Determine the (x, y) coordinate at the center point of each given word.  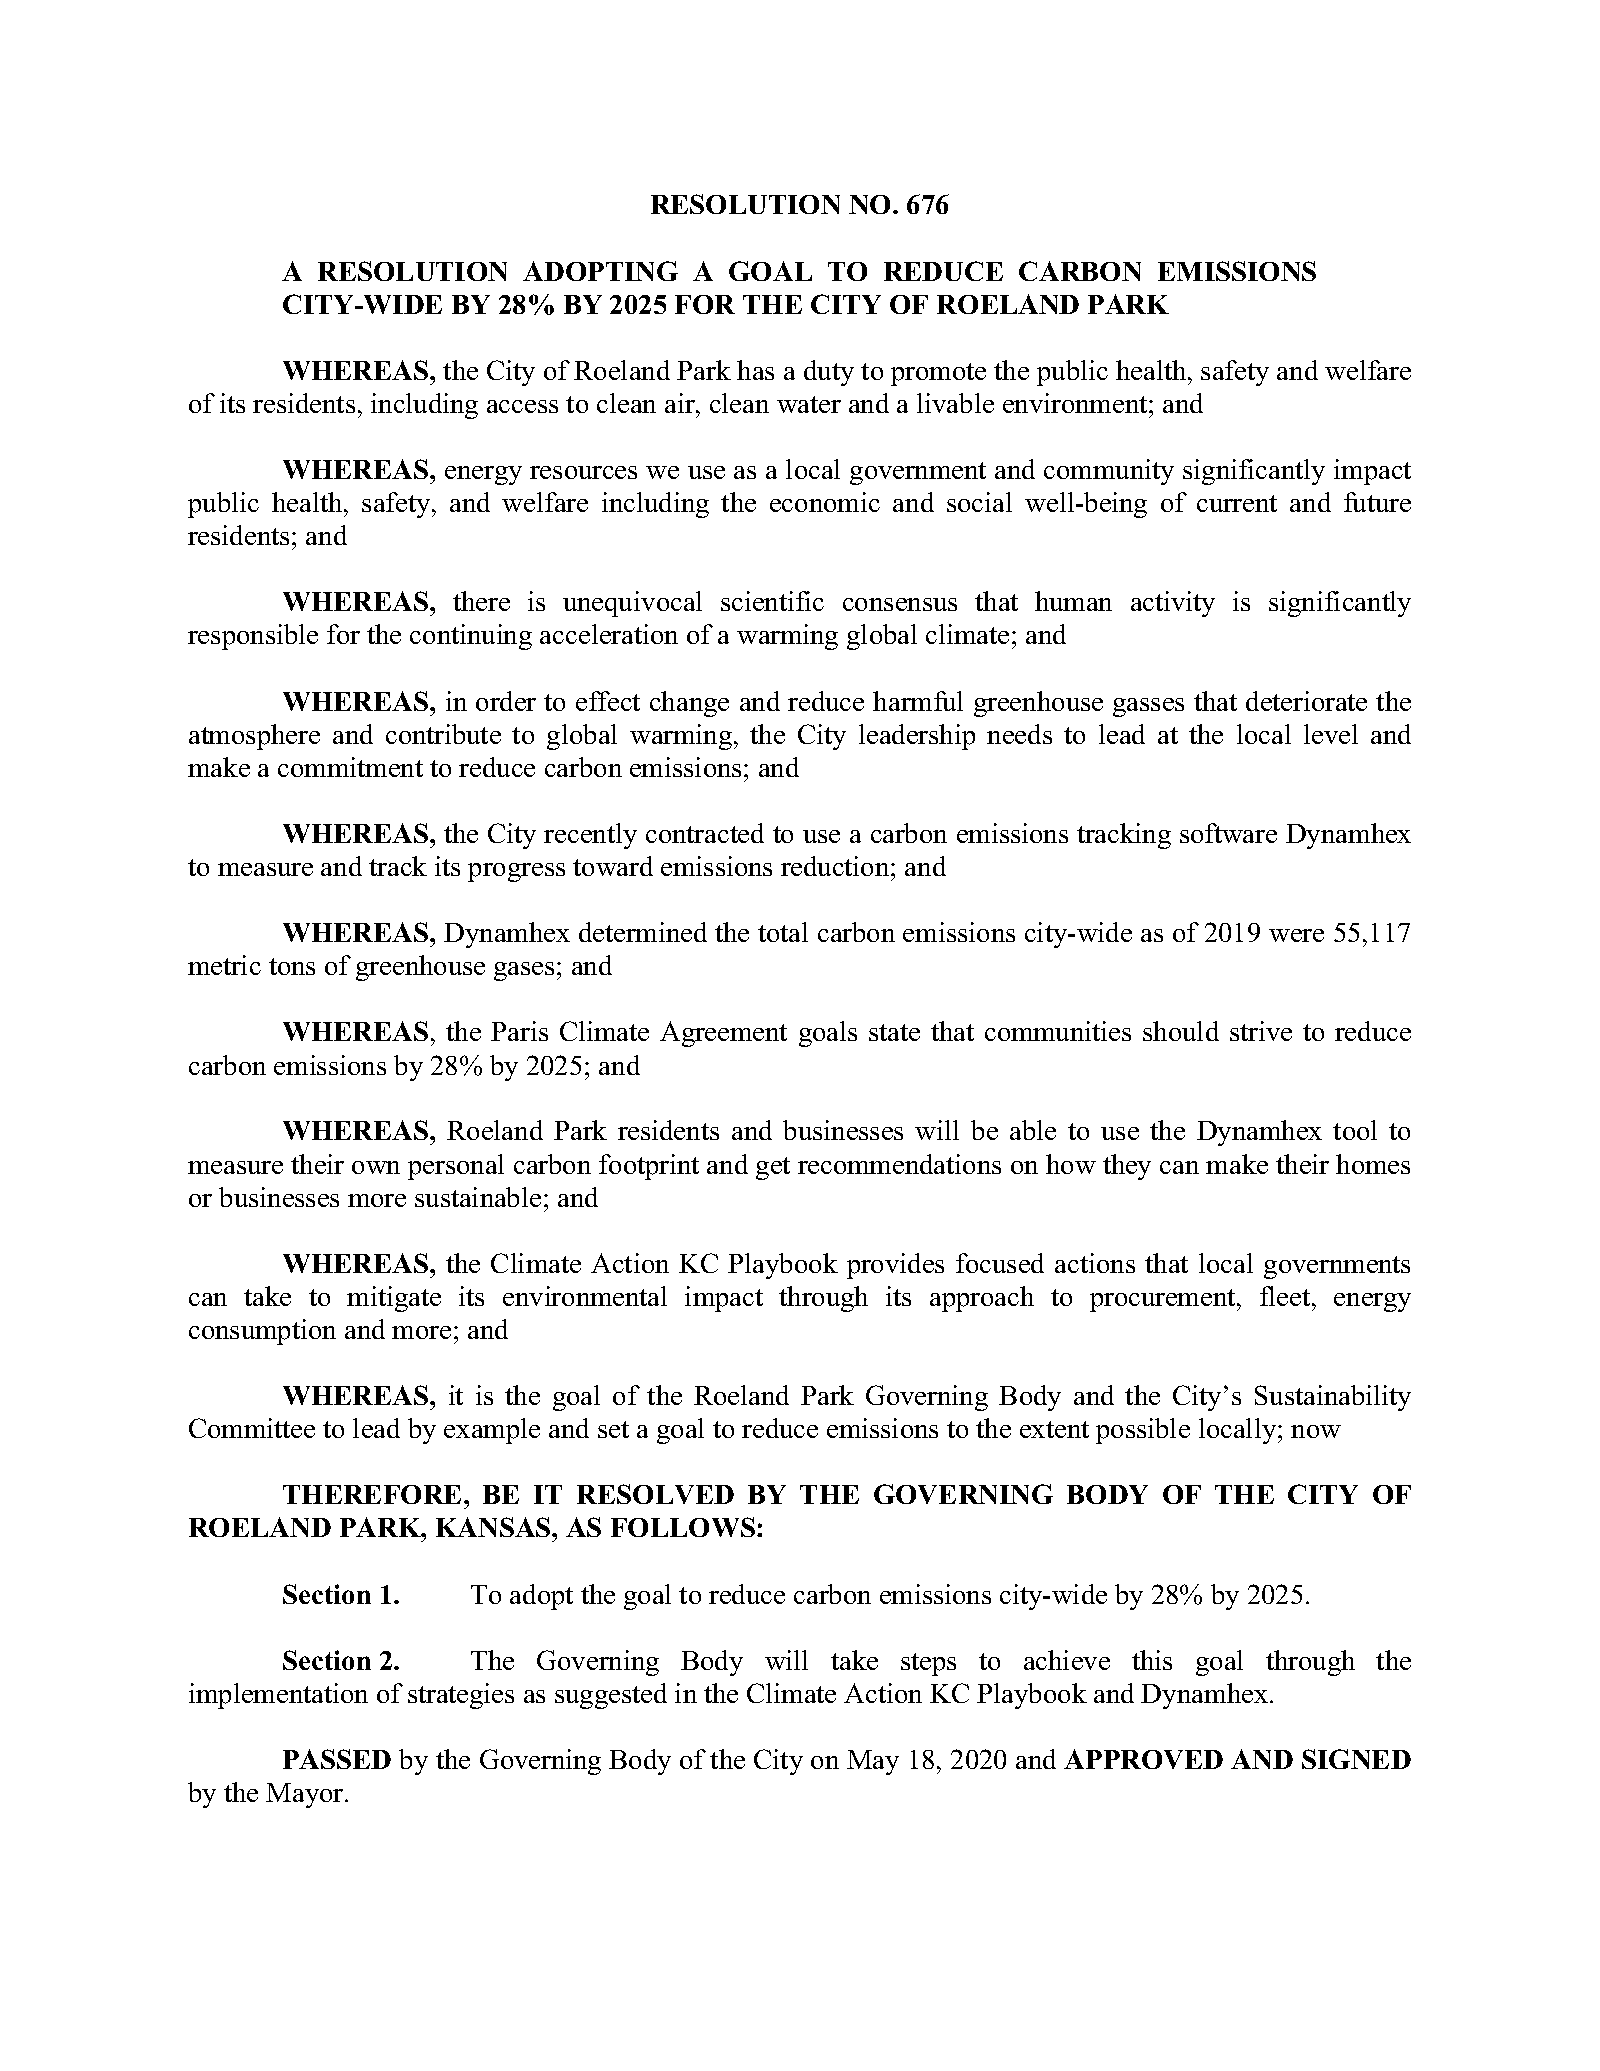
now (1316, 1431)
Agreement (723, 1034)
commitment (350, 767)
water (809, 404)
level (1331, 734)
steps (928, 1664)
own (376, 1167)
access (522, 406)
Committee (252, 1428)
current (1237, 503)
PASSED (337, 1759)
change (689, 704)
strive (1261, 1031)
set (613, 1429)
